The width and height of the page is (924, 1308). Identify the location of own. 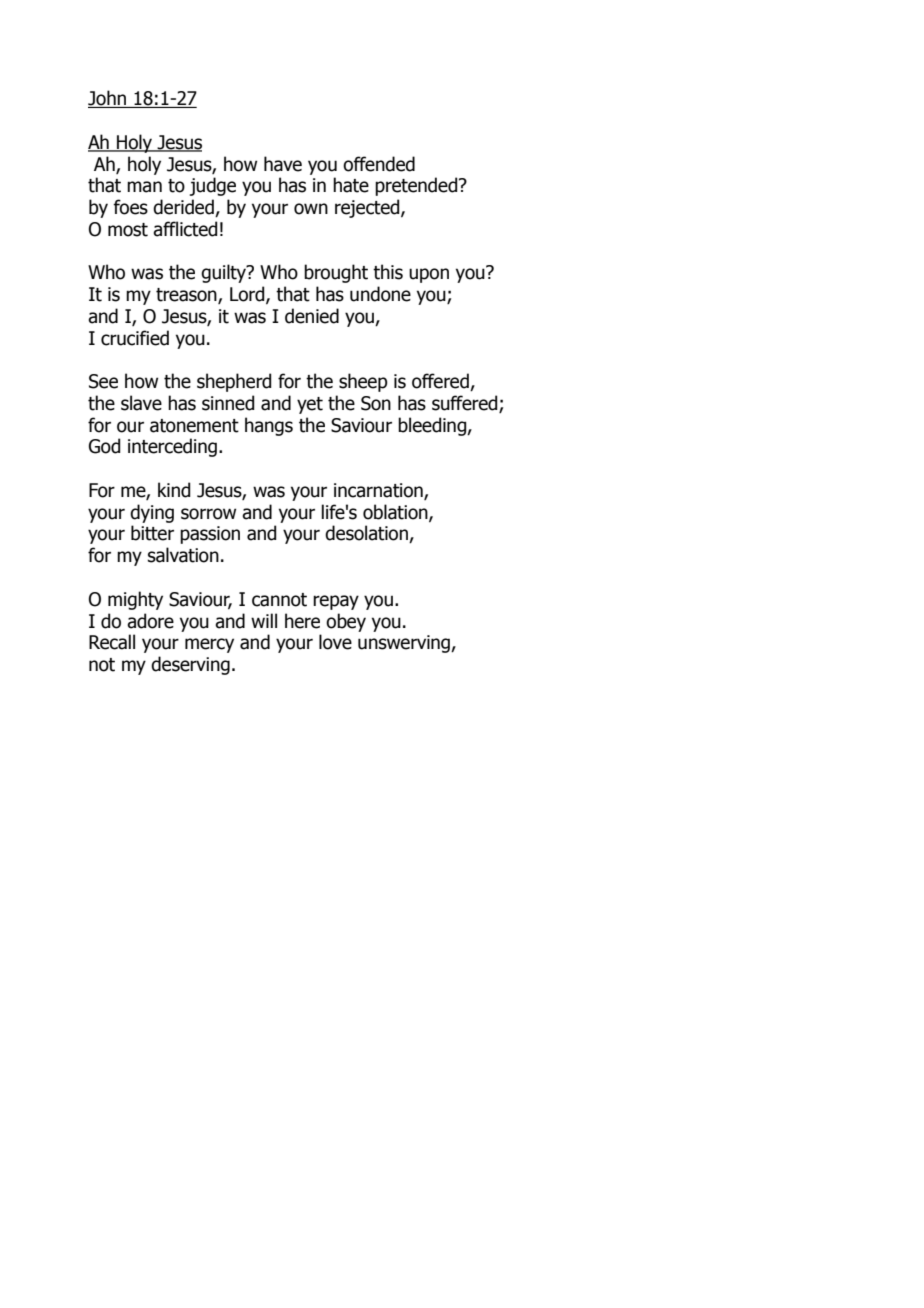
(311, 209).
